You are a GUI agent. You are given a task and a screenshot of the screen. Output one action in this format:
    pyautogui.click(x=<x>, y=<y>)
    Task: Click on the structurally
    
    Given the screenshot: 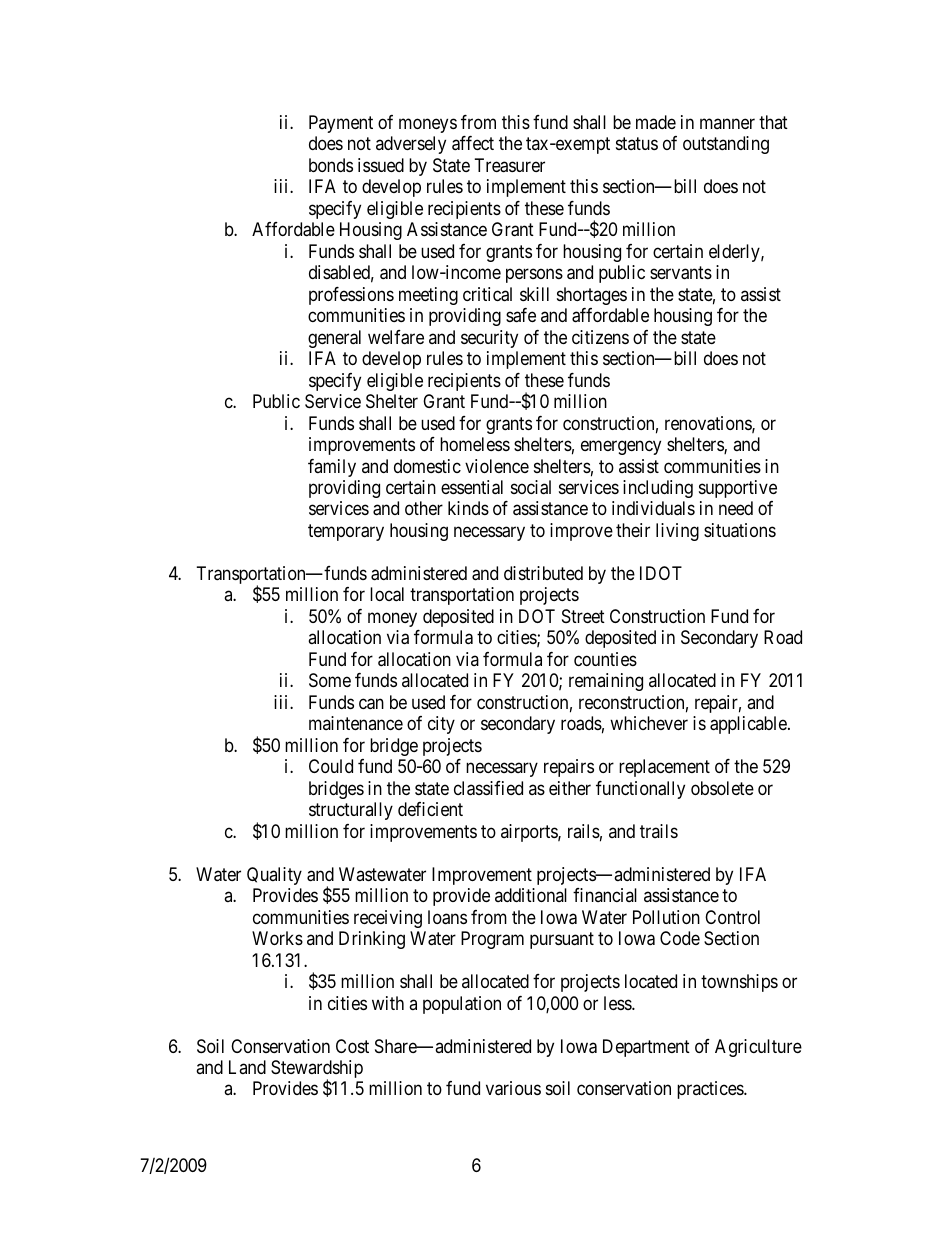 What is the action you would take?
    pyautogui.click(x=351, y=811)
